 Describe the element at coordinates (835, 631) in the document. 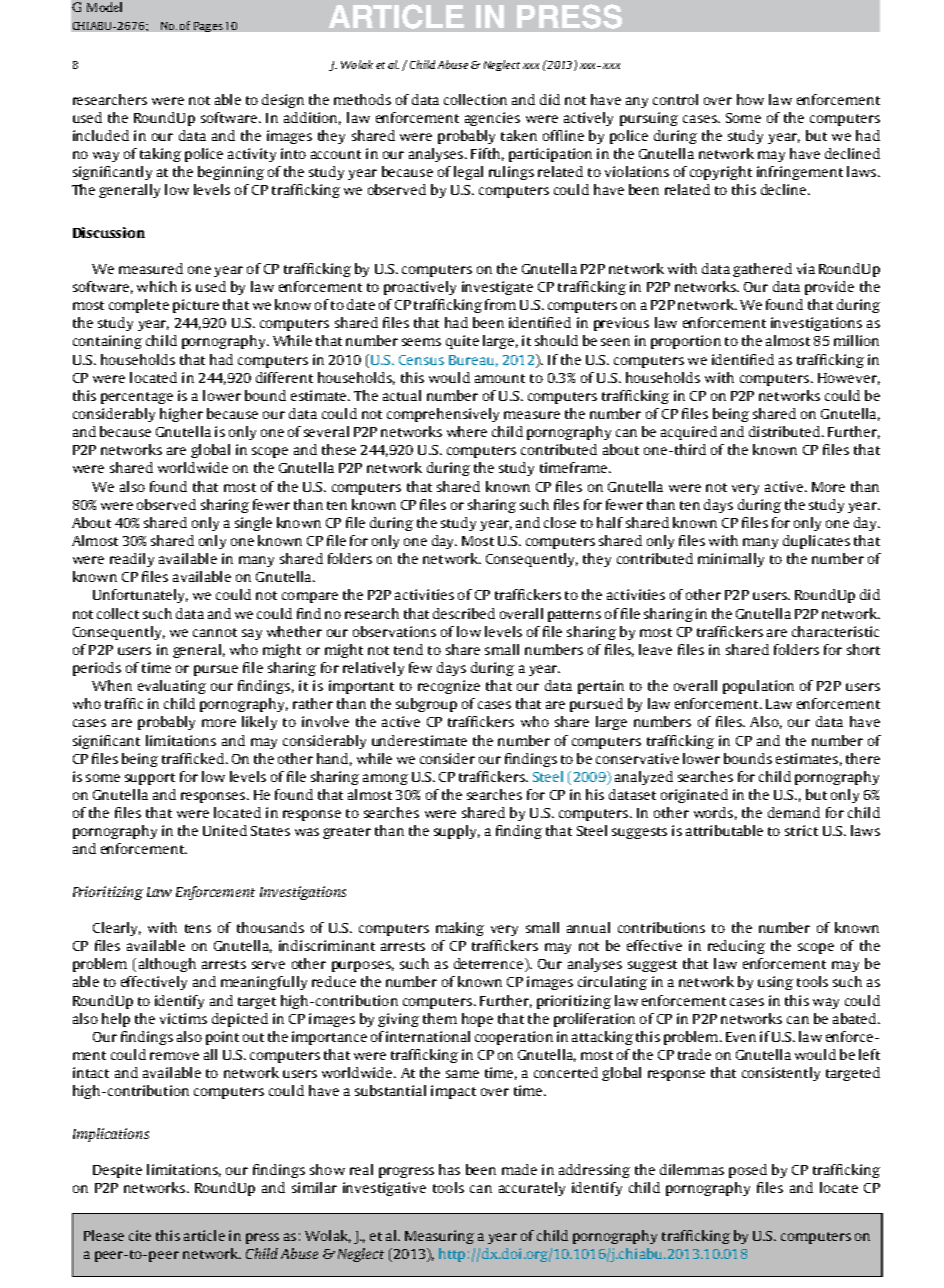

I see `characteristic` at that location.
